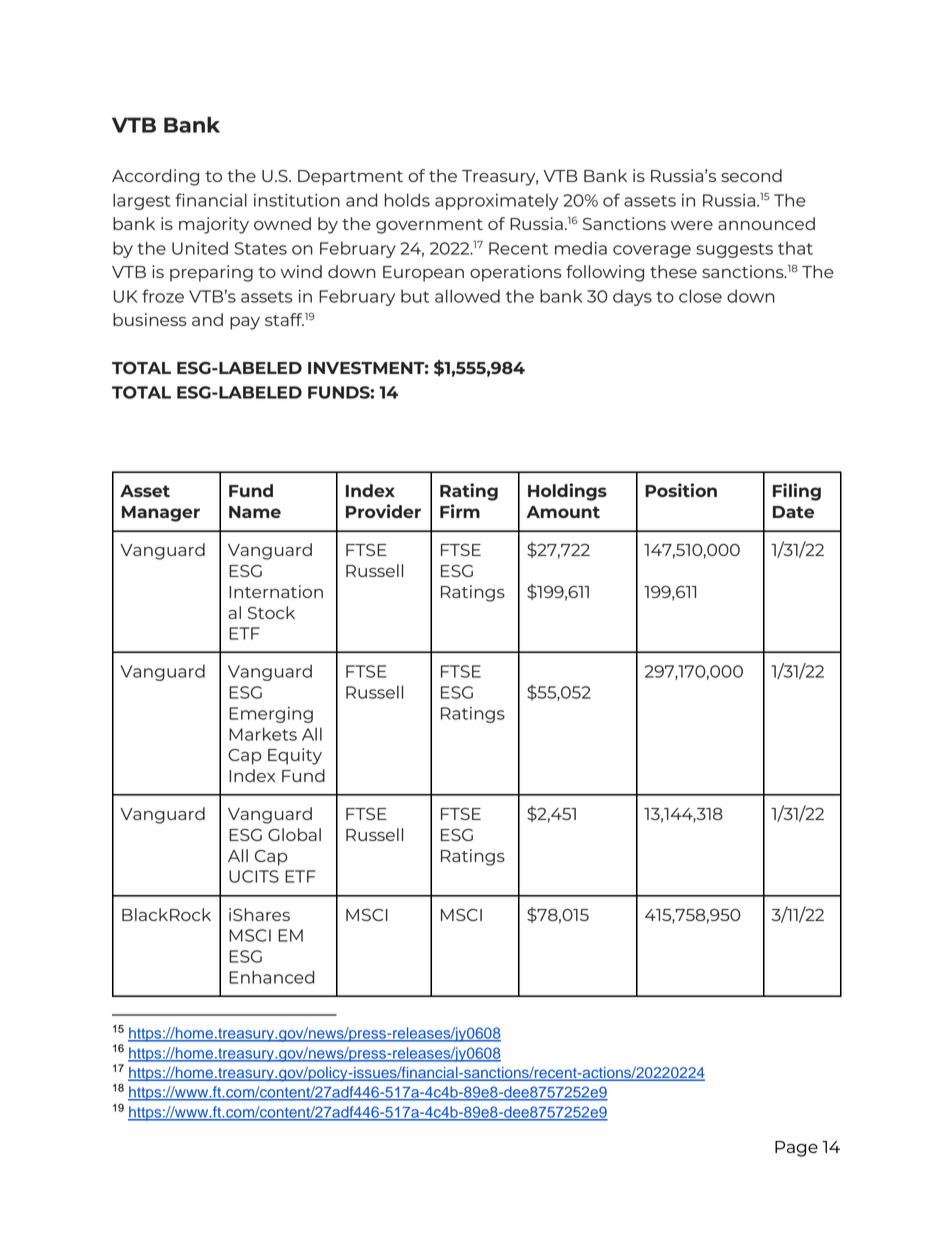  Describe the element at coordinates (460, 511) in the document. I see `Firm` at that location.
